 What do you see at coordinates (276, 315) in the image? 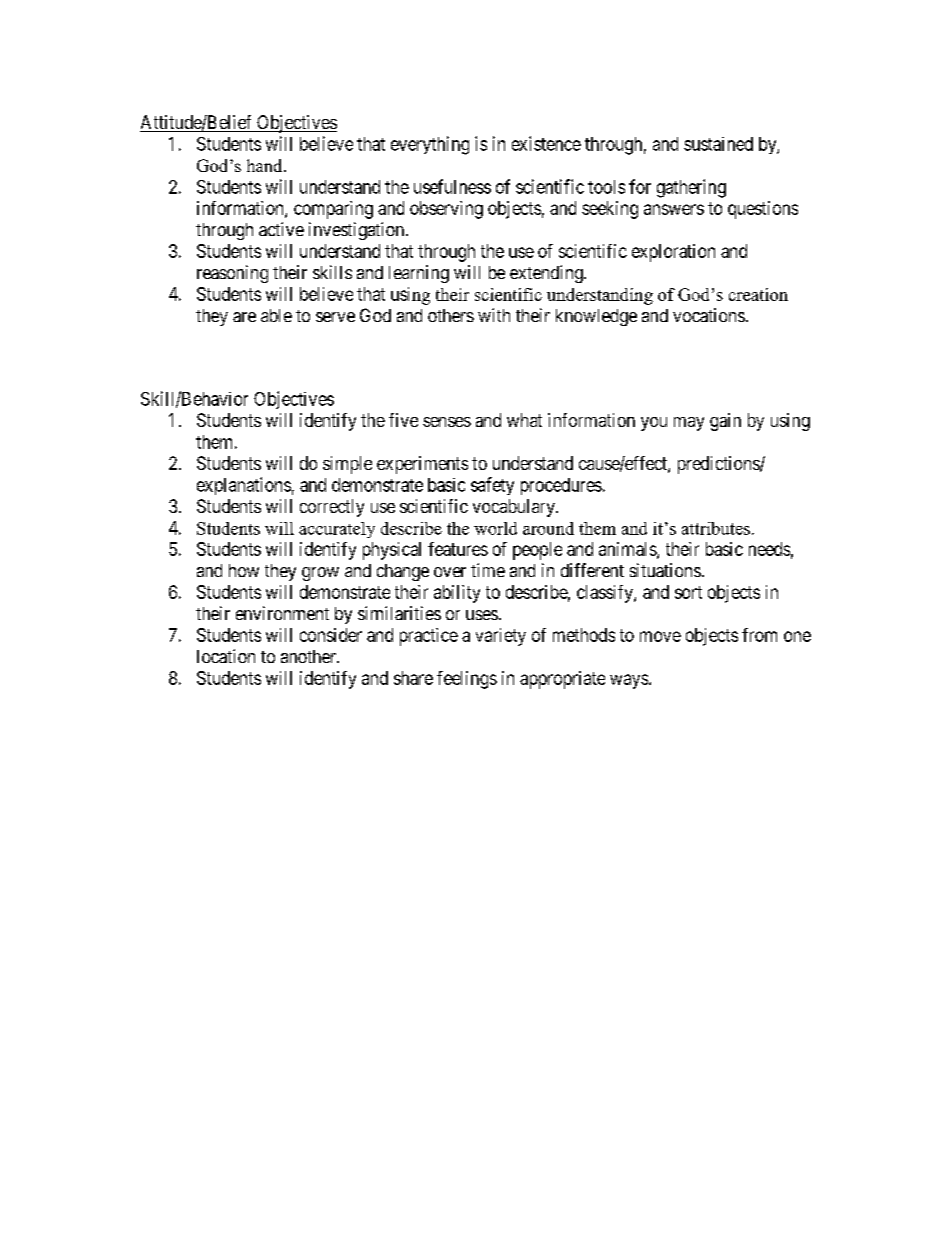
I see `able` at bounding box center [276, 315].
